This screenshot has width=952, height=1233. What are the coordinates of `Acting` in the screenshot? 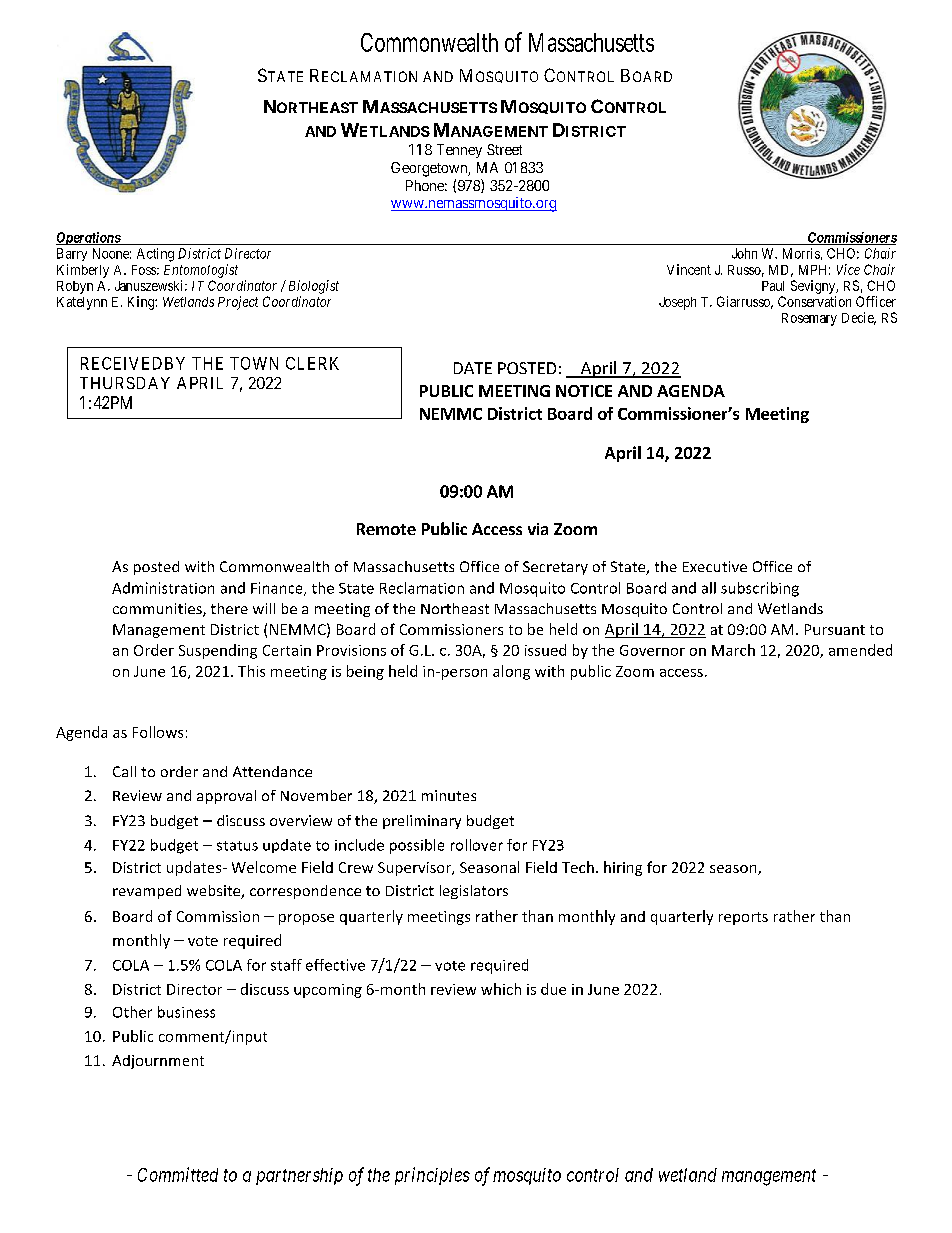 It's located at (155, 255).
